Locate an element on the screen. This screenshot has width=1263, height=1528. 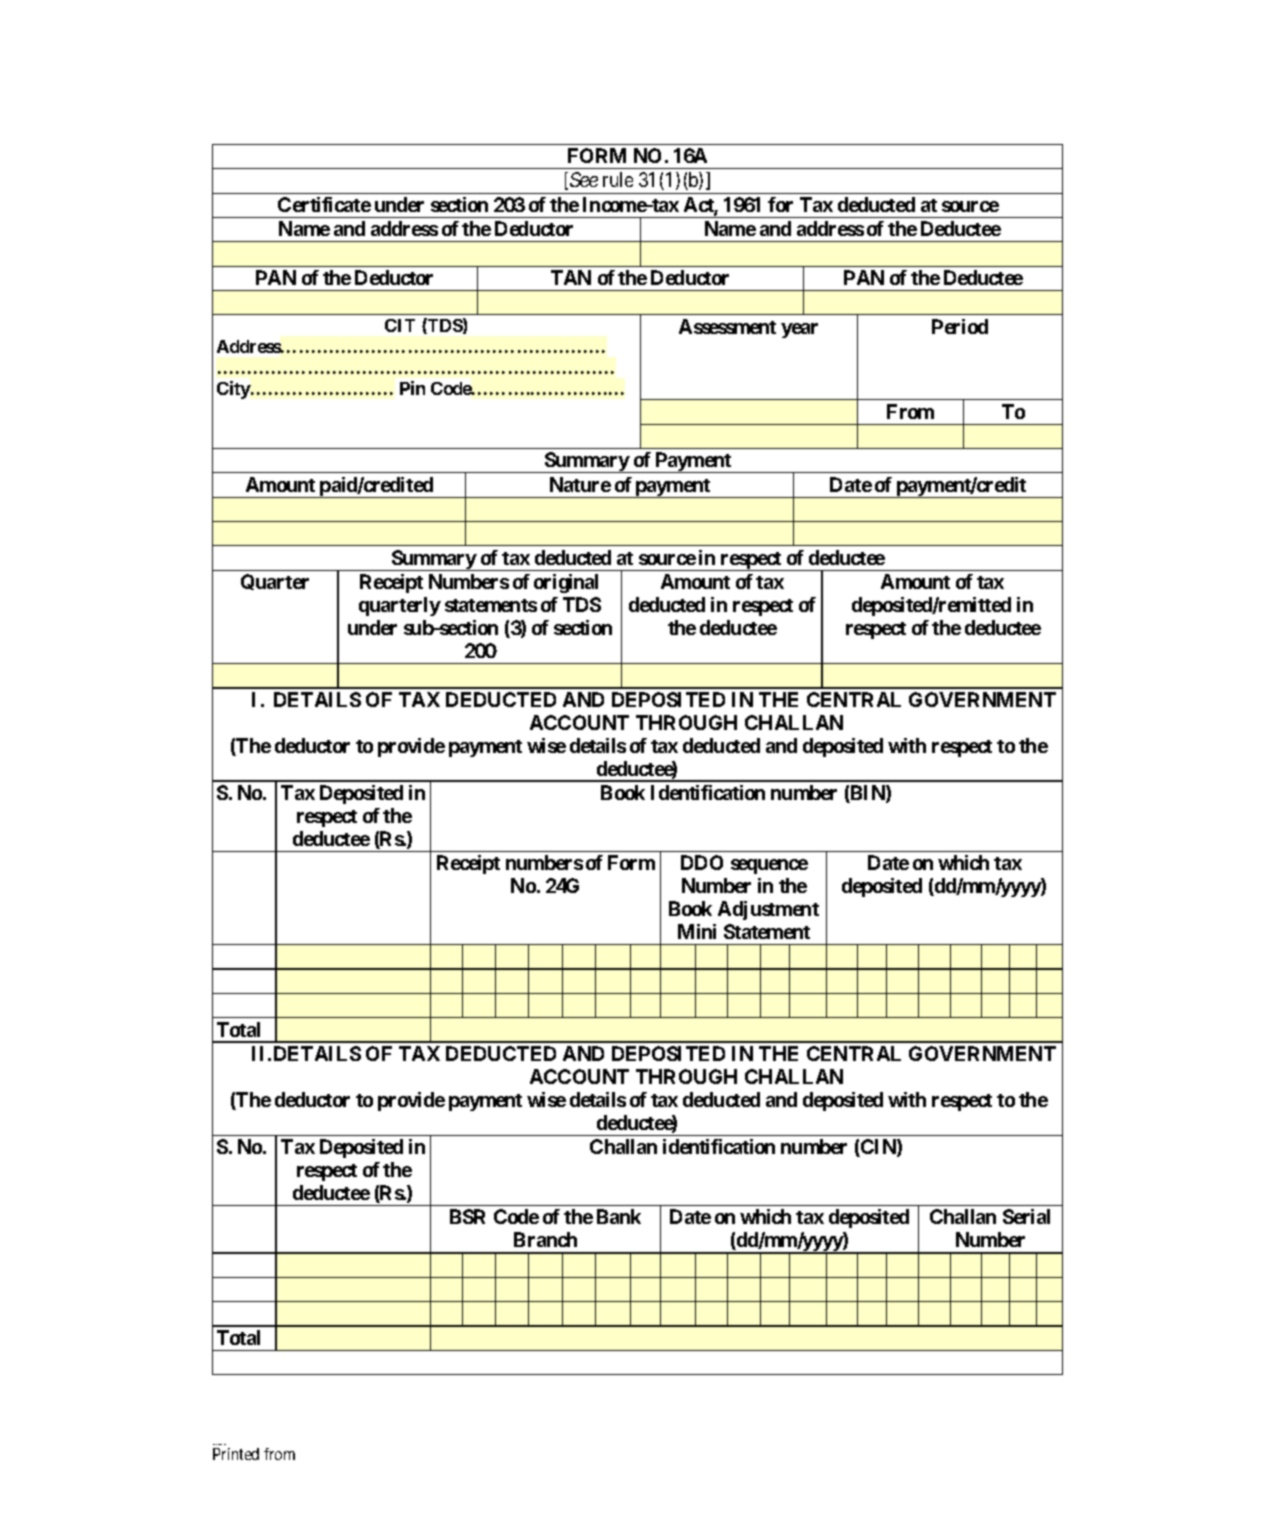
Adjustment is located at coordinates (768, 910).
